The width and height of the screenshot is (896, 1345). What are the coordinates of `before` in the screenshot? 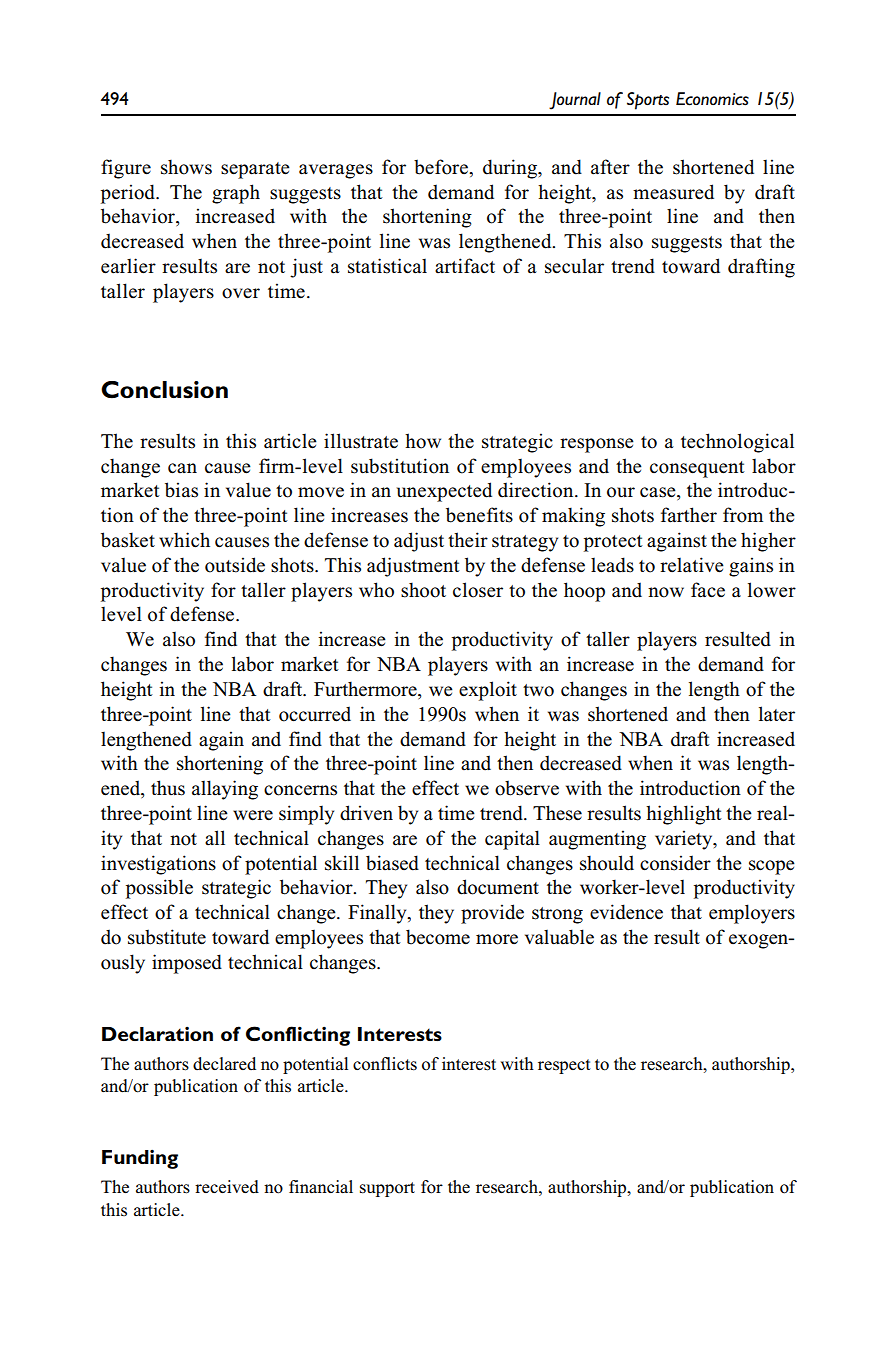 It's located at (442, 167).
